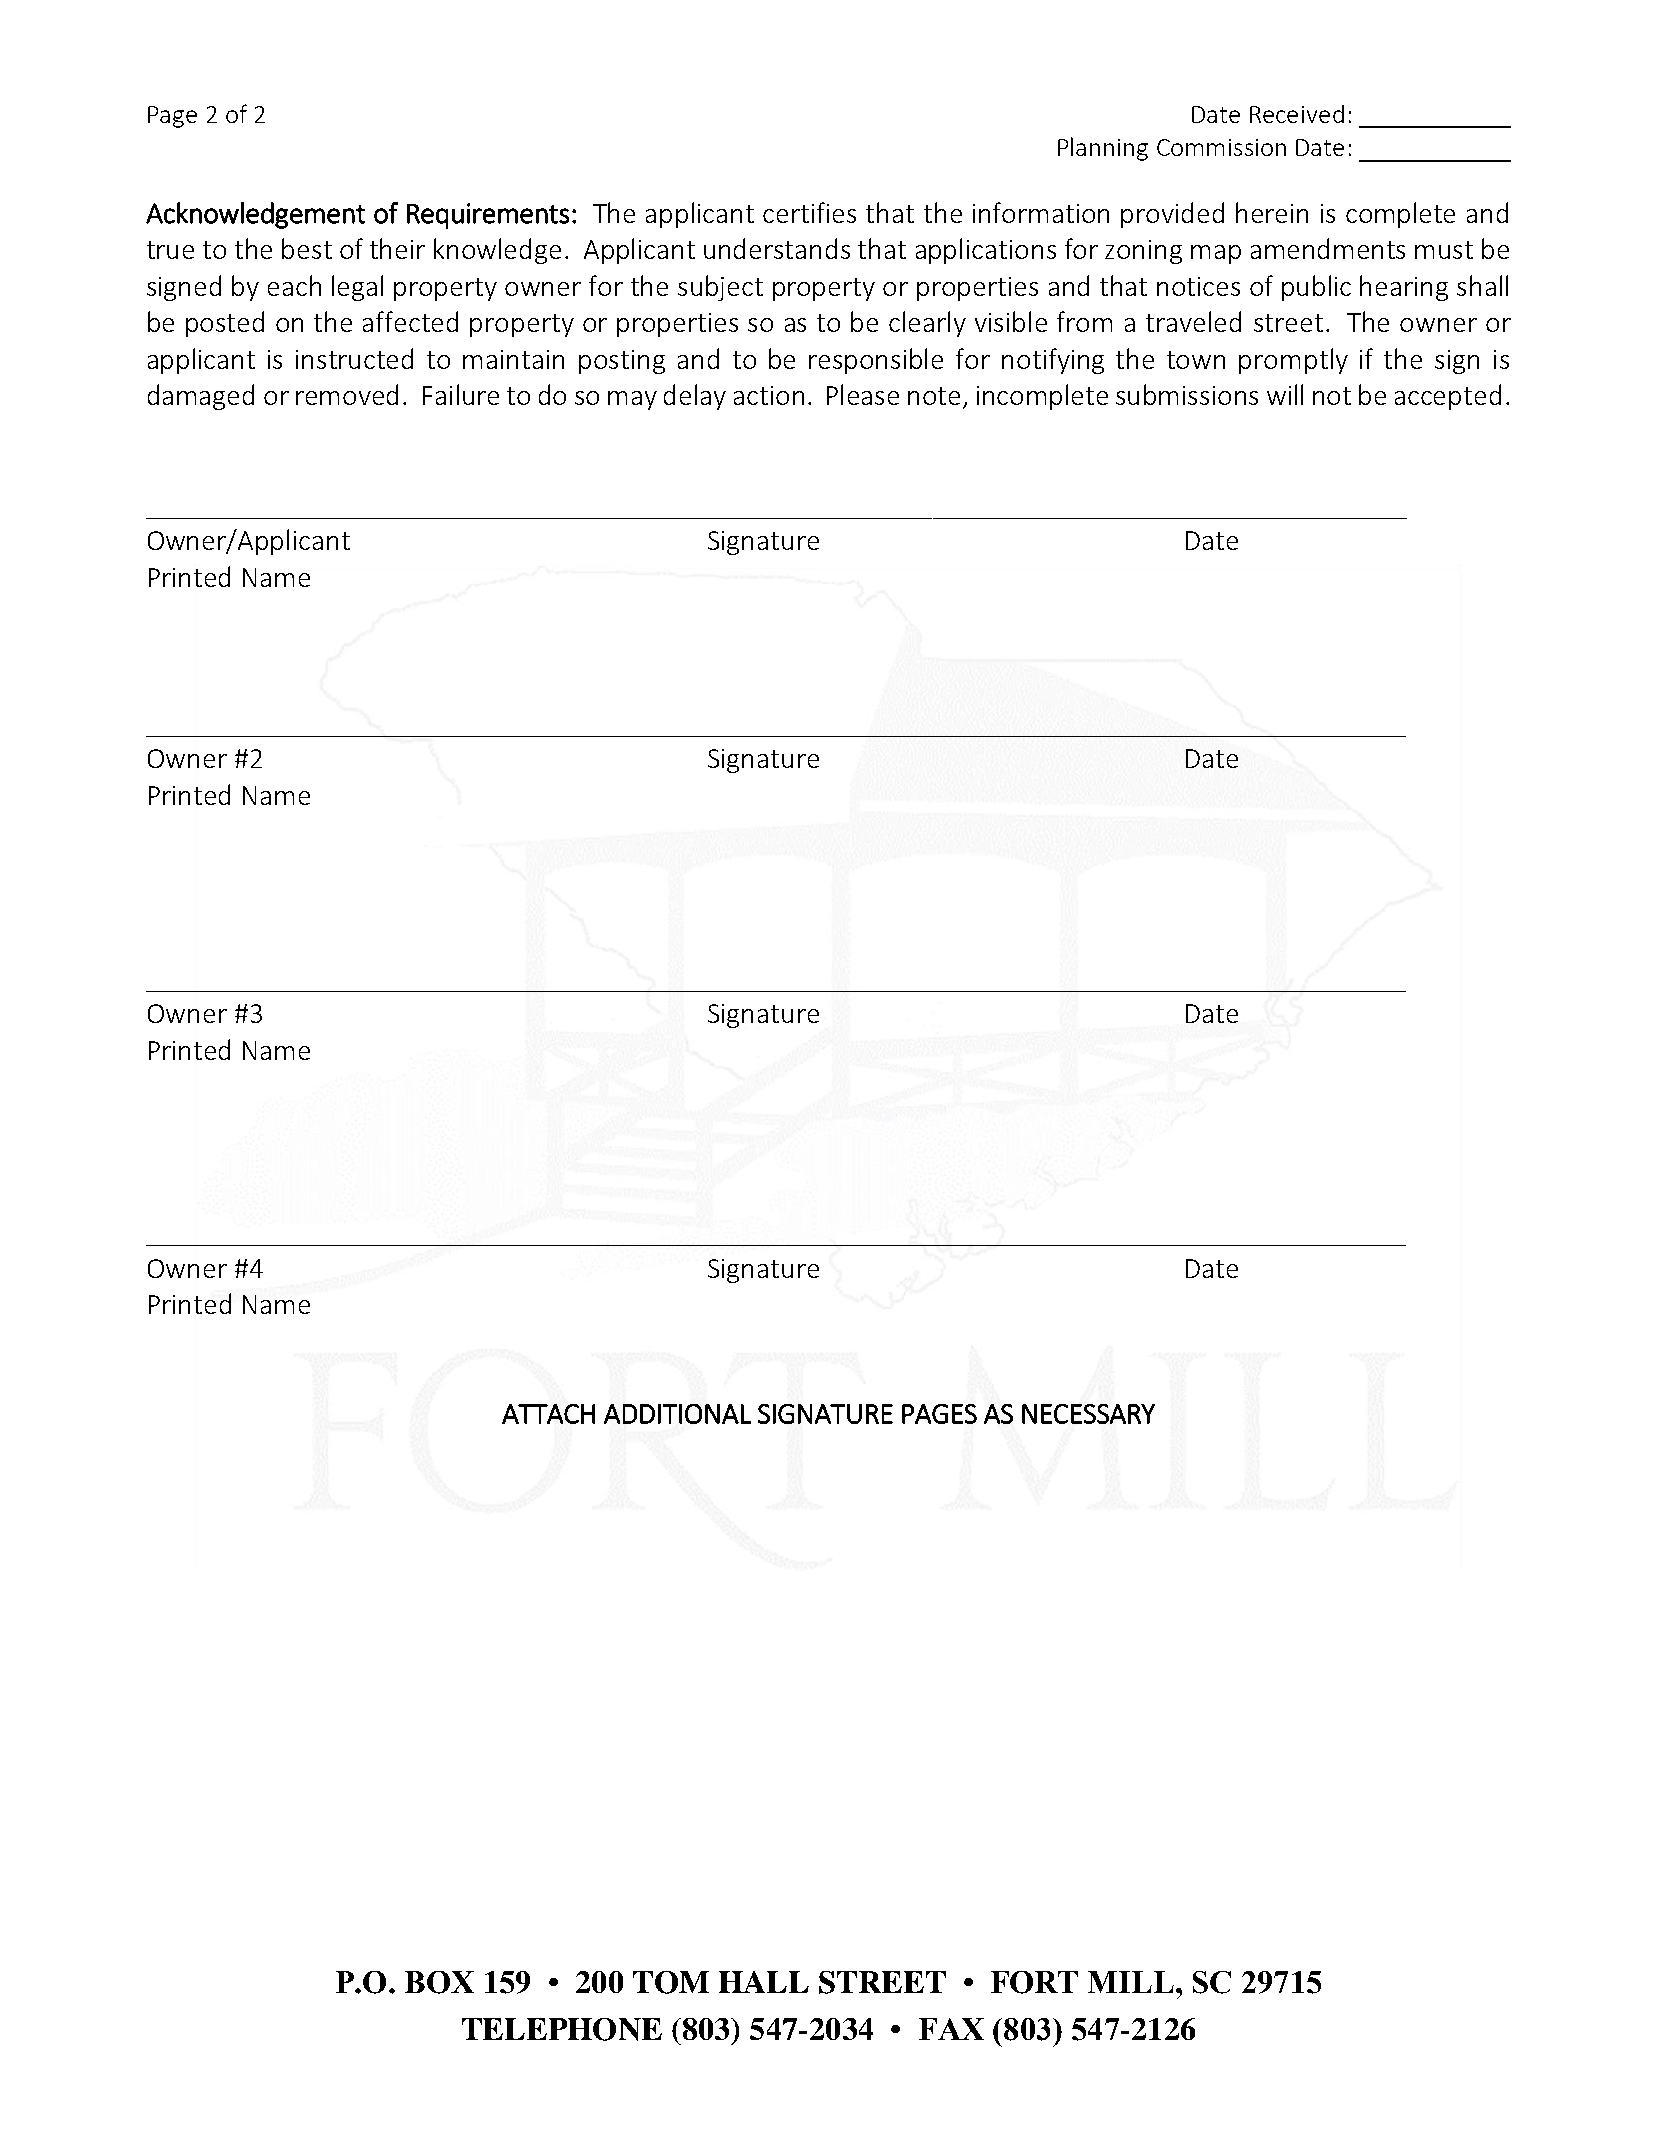 Image resolution: width=1657 pixels, height=2145 pixels. I want to click on certifies, so click(809, 212).
